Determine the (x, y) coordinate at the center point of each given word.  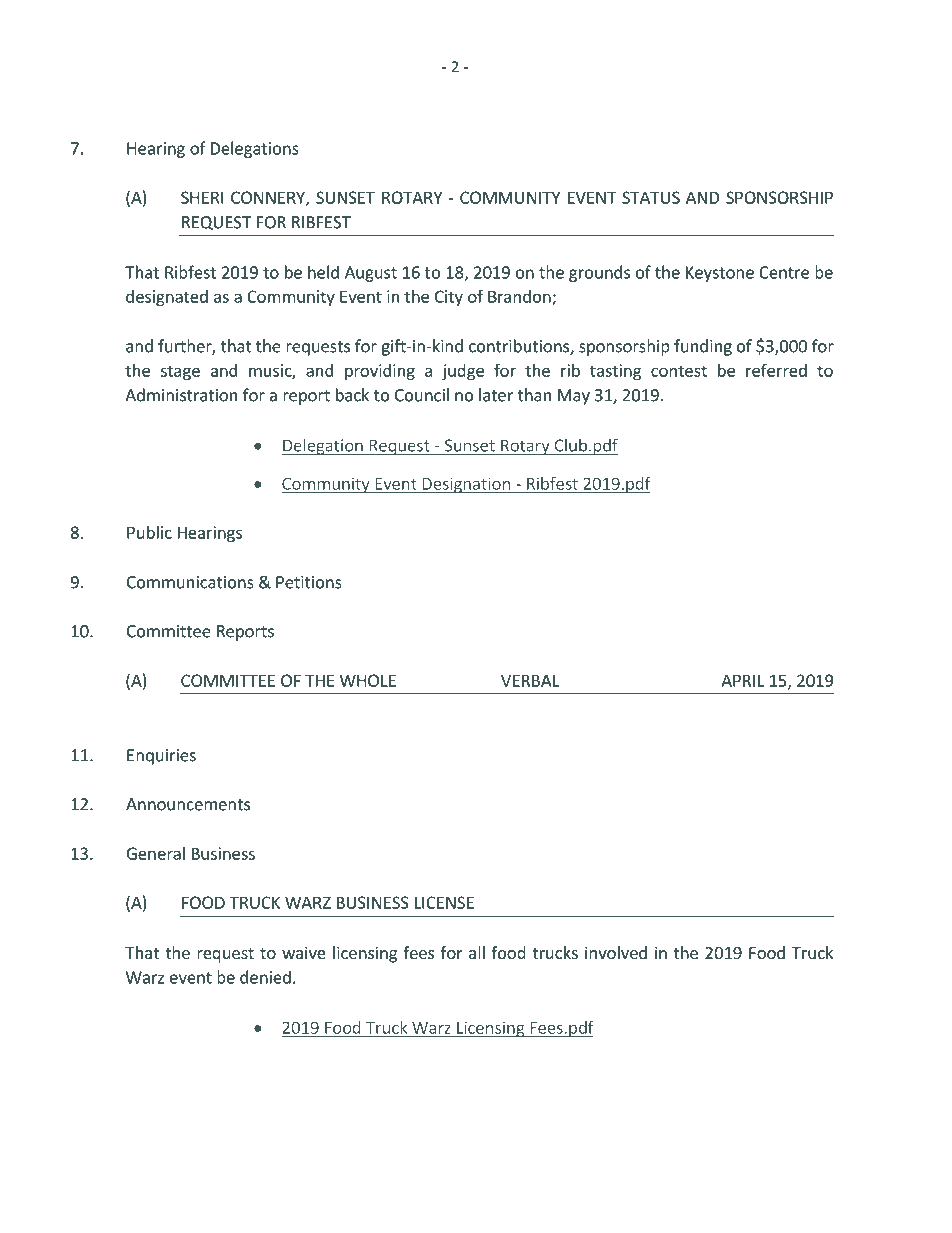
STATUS (651, 197)
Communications (190, 582)
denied (265, 977)
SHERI (202, 197)
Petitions (309, 582)
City (449, 298)
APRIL (742, 680)
